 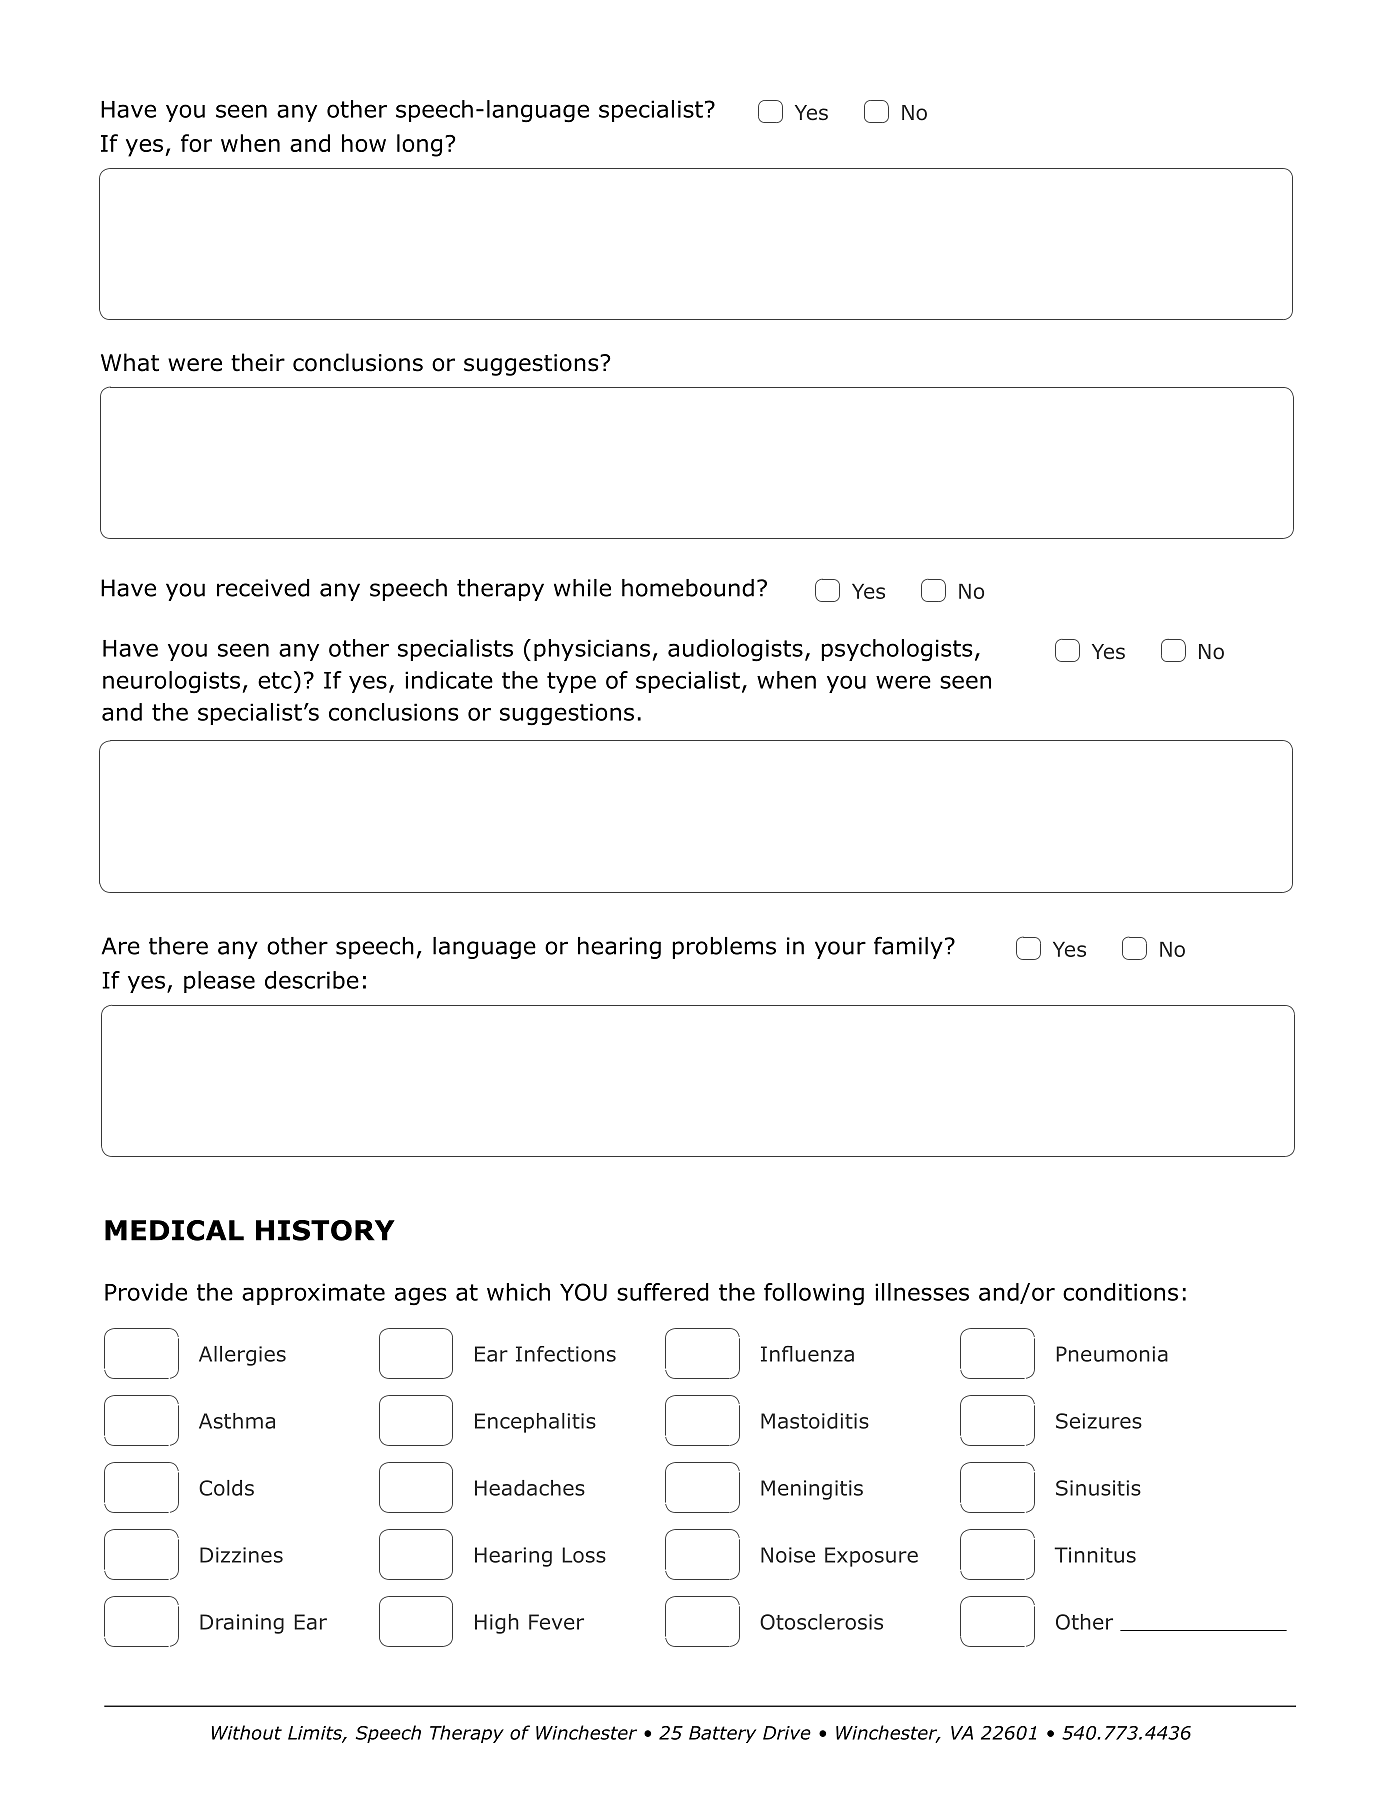 What do you see at coordinates (419, 145) in the screenshot?
I see `long` at bounding box center [419, 145].
